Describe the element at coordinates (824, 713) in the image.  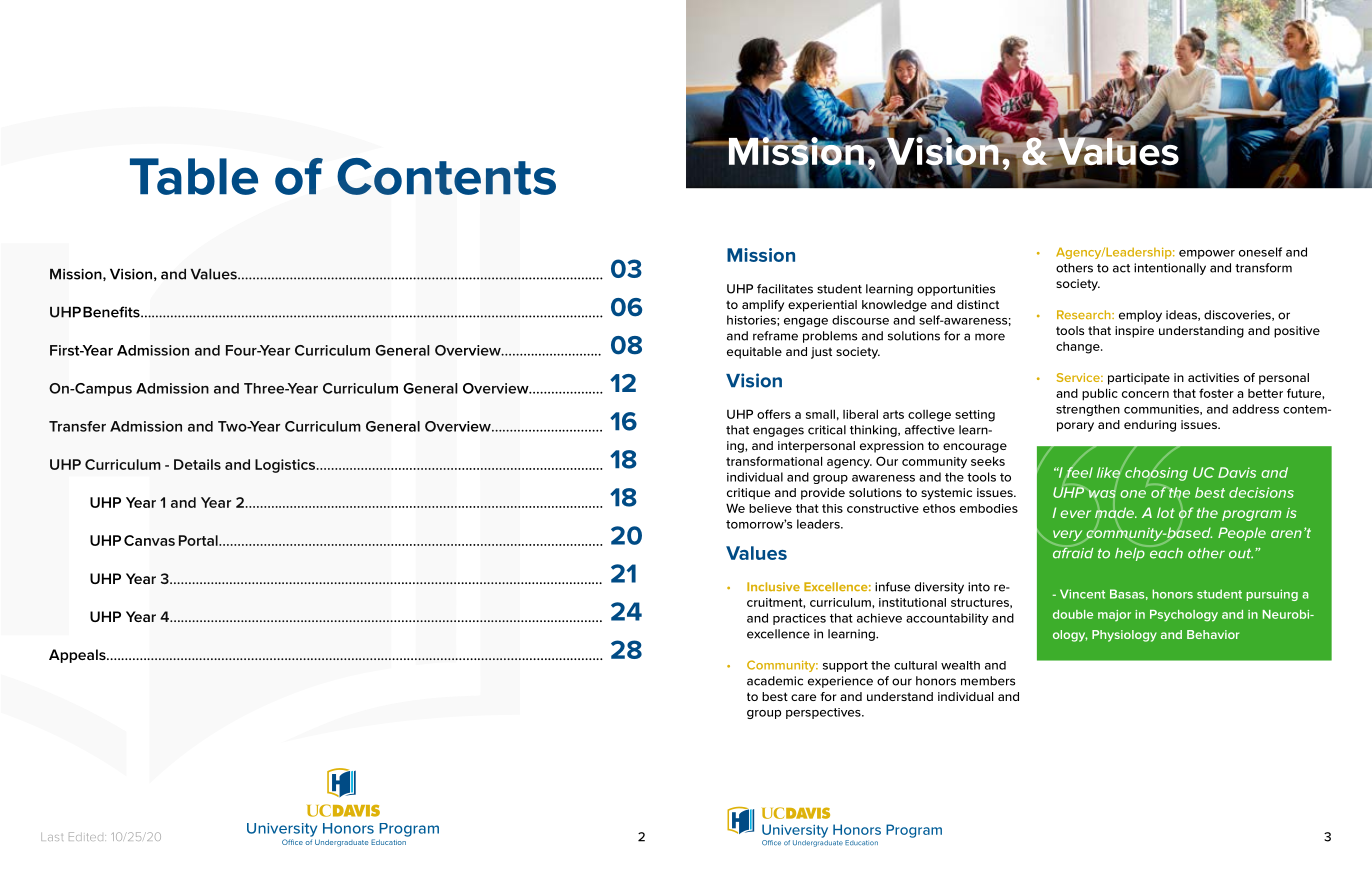
I see `perspectives` at that location.
